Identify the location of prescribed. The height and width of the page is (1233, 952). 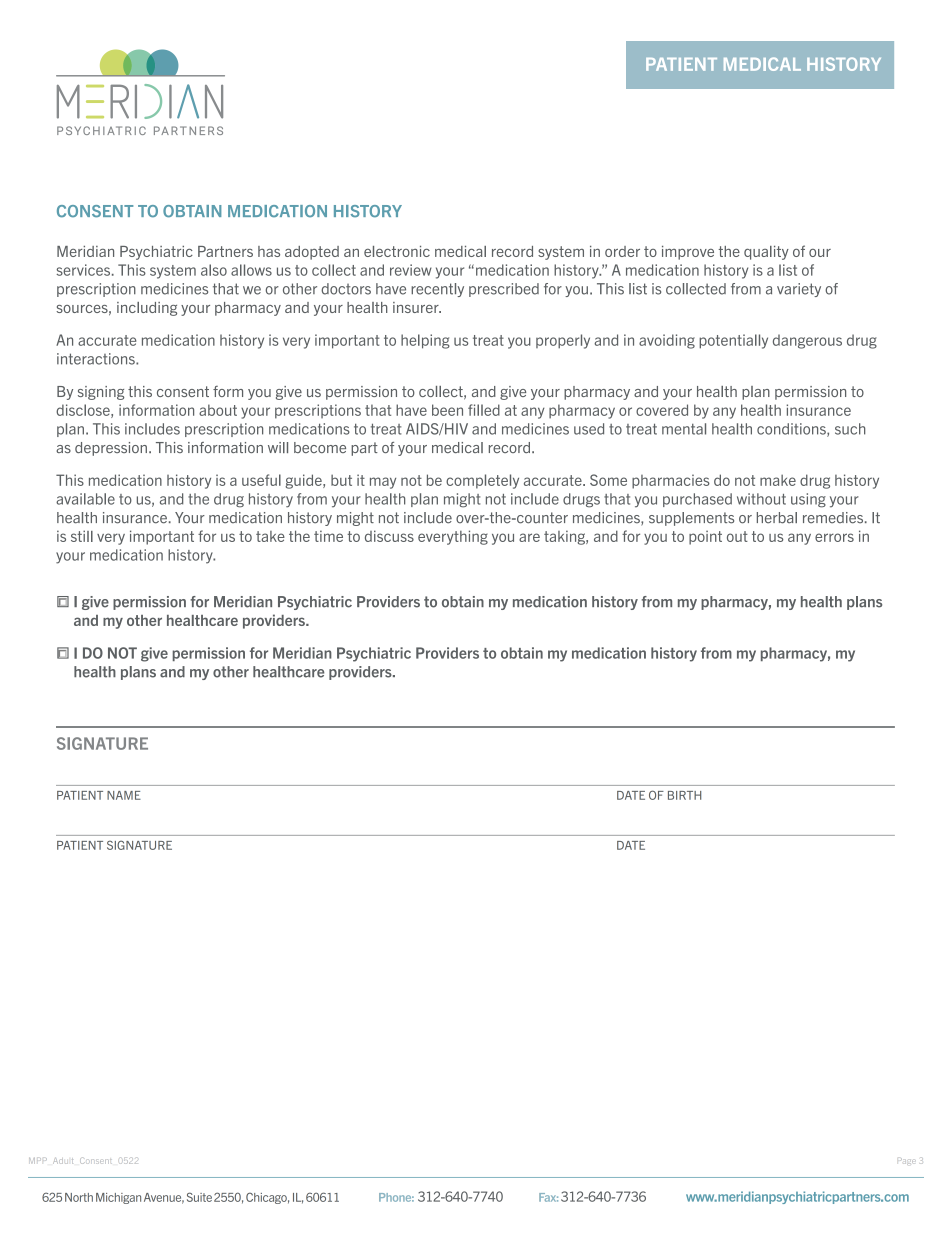
(504, 290).
